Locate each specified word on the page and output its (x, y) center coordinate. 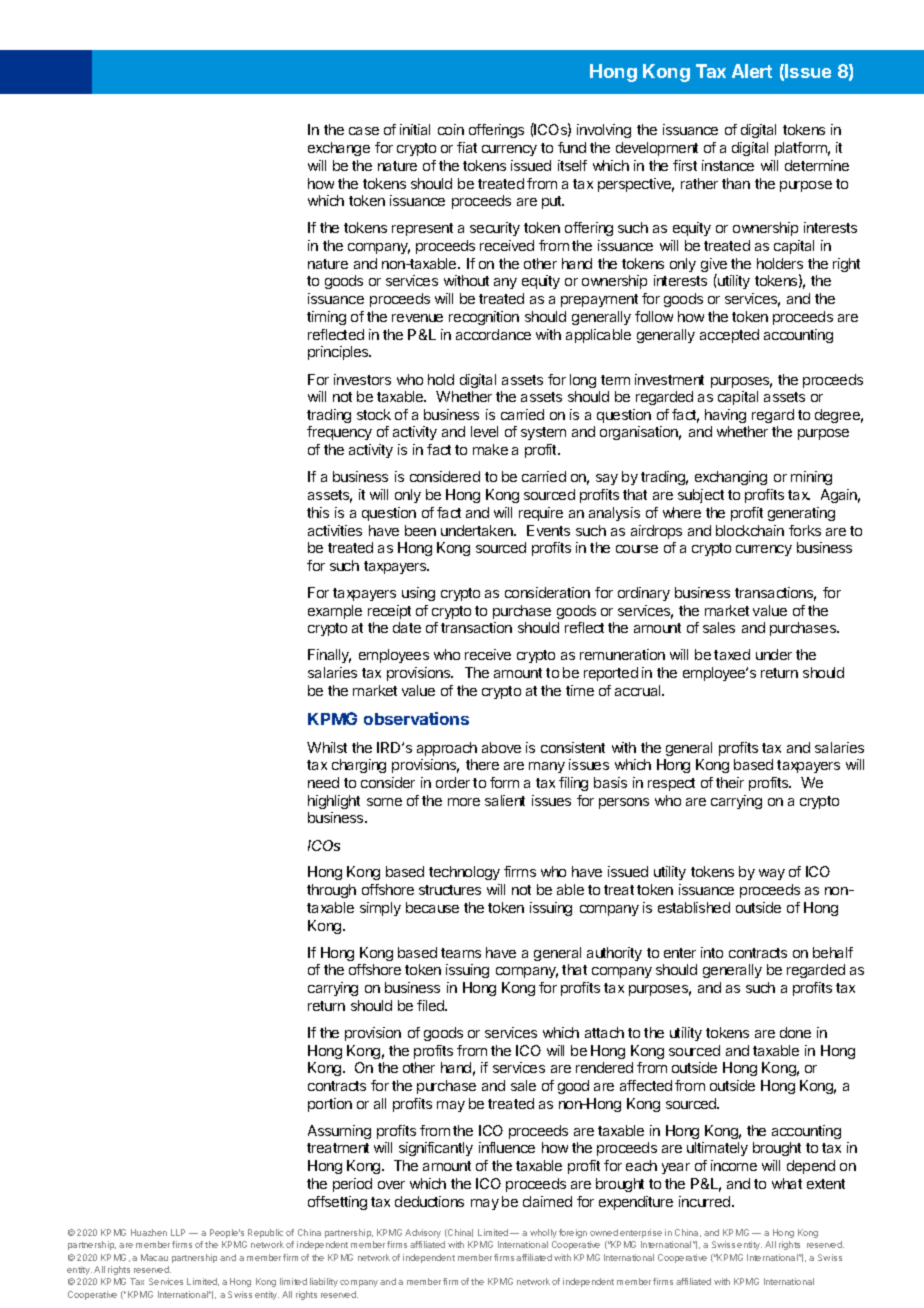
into (712, 952)
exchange (339, 149)
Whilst (327, 747)
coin (451, 129)
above (501, 747)
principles (339, 353)
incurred (706, 1201)
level (484, 431)
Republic (265, 1233)
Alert (752, 71)
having (725, 416)
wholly (543, 1233)
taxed (732, 654)
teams (461, 953)
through (331, 891)
